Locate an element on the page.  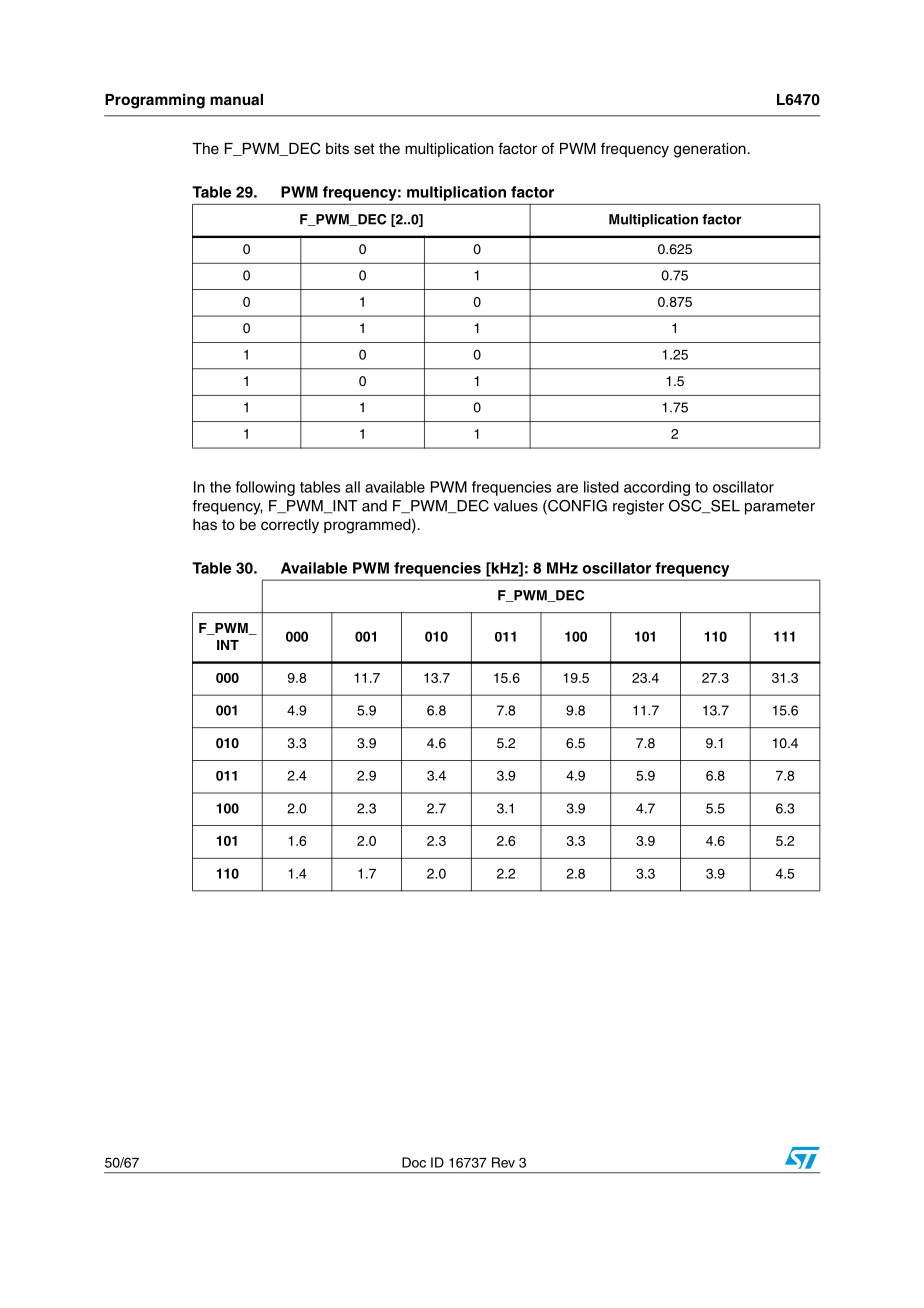
Doc is located at coordinates (414, 1162).
